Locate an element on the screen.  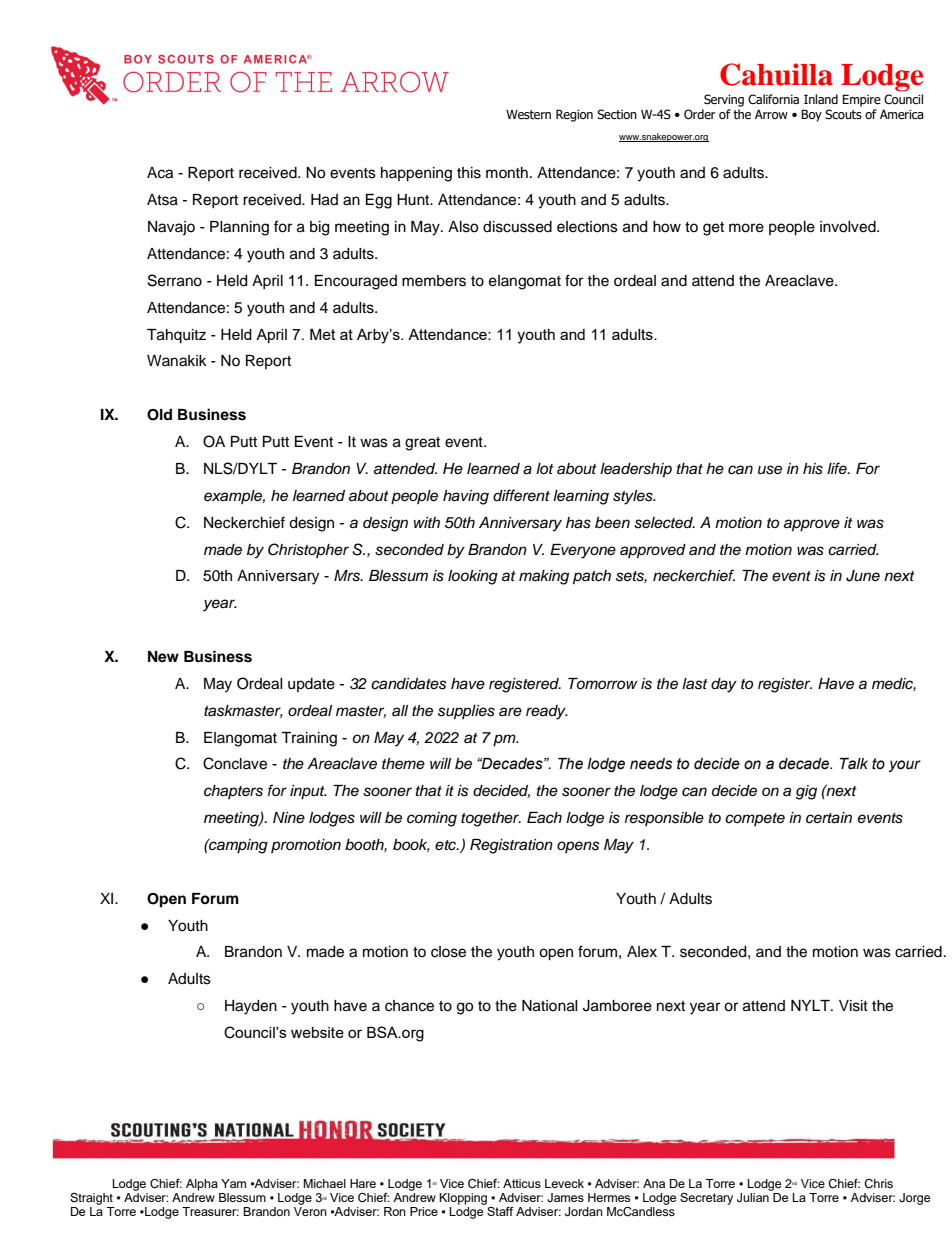
camping is located at coordinates (237, 846).
